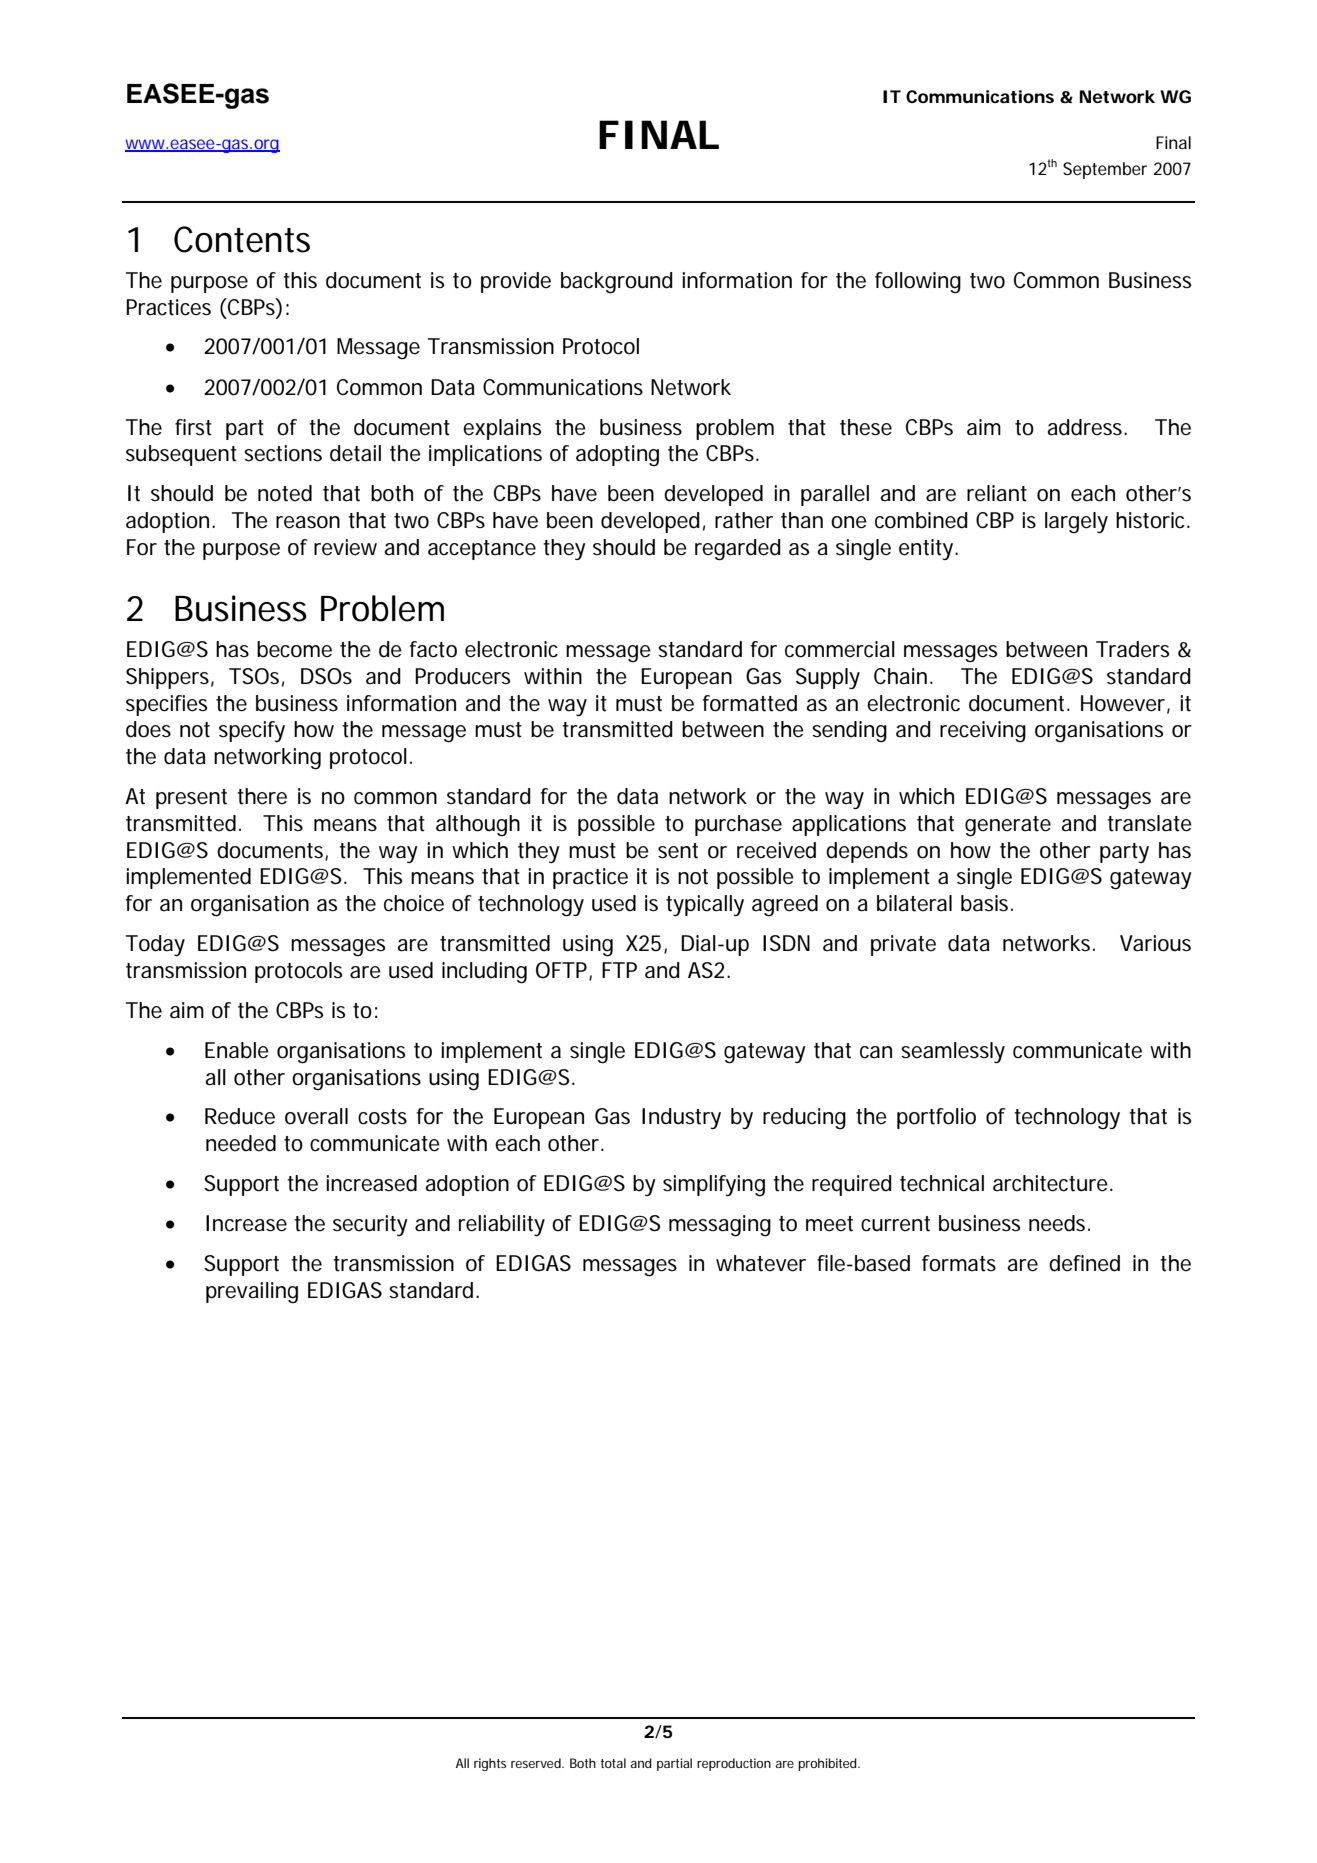 The width and height of the image is (1317, 1863). Describe the element at coordinates (738, 550) in the image. I see `regarded` at that location.
